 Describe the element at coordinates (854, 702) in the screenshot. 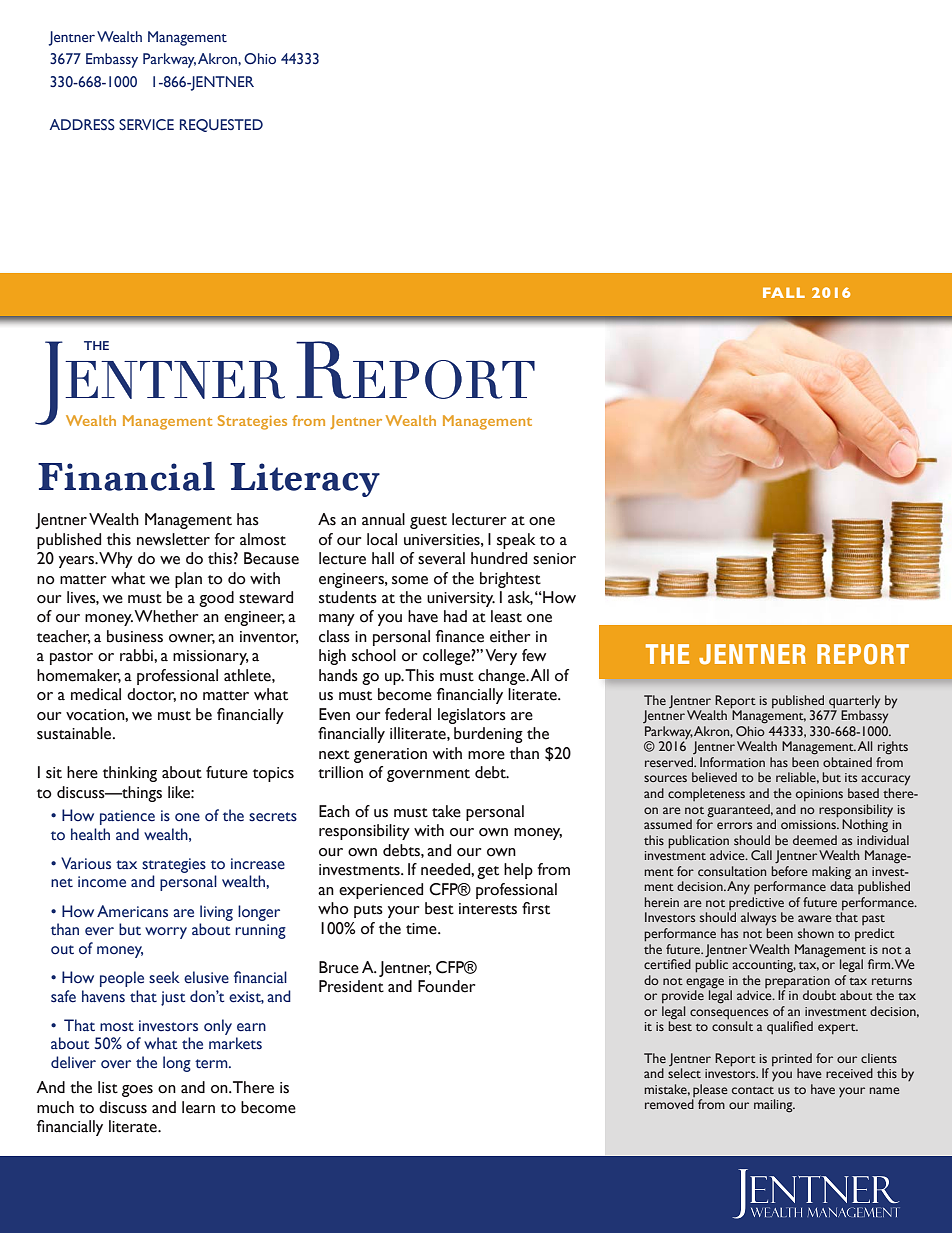

I see `quarterly` at that location.
